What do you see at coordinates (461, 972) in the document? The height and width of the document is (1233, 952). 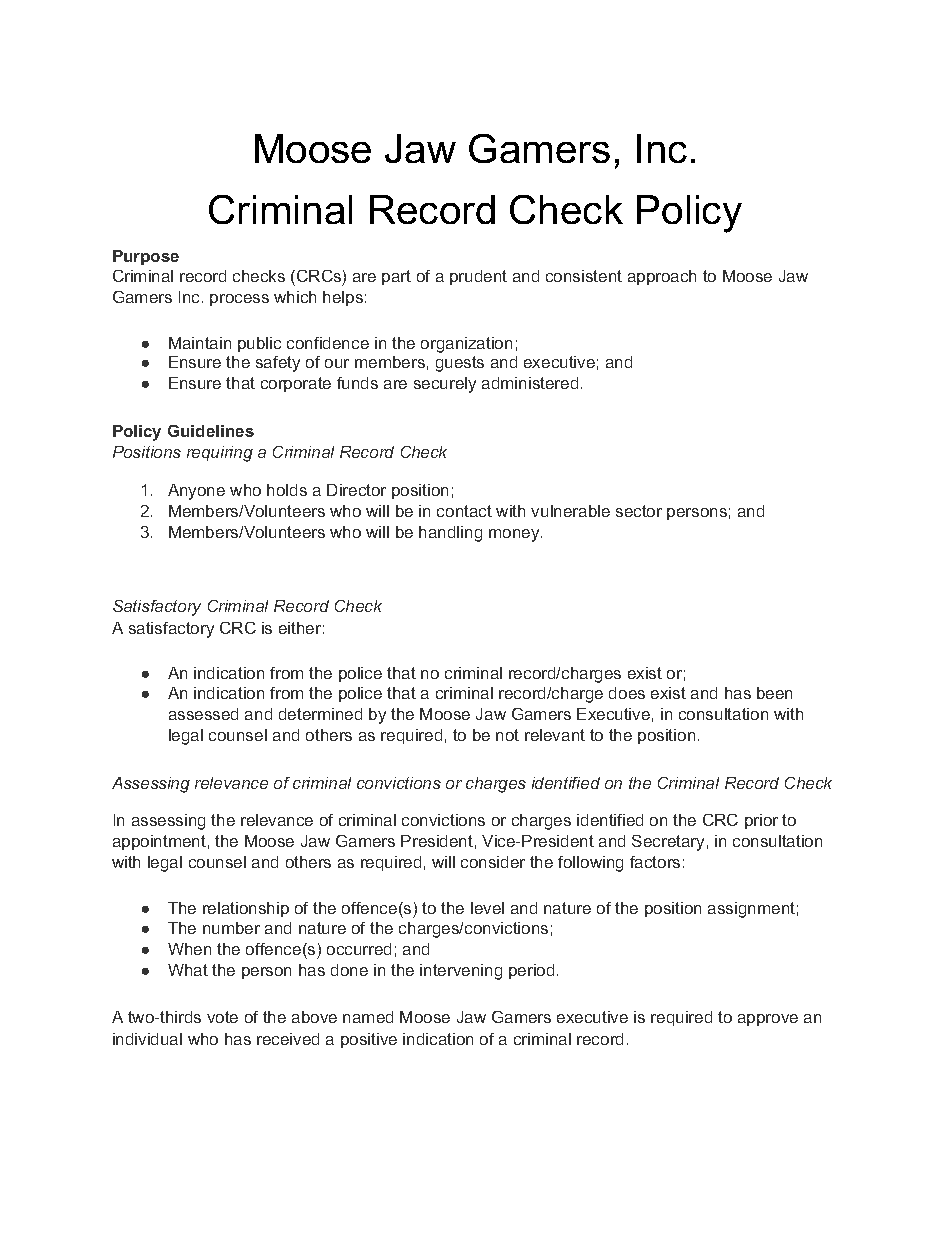 I see `intervening` at bounding box center [461, 972].
